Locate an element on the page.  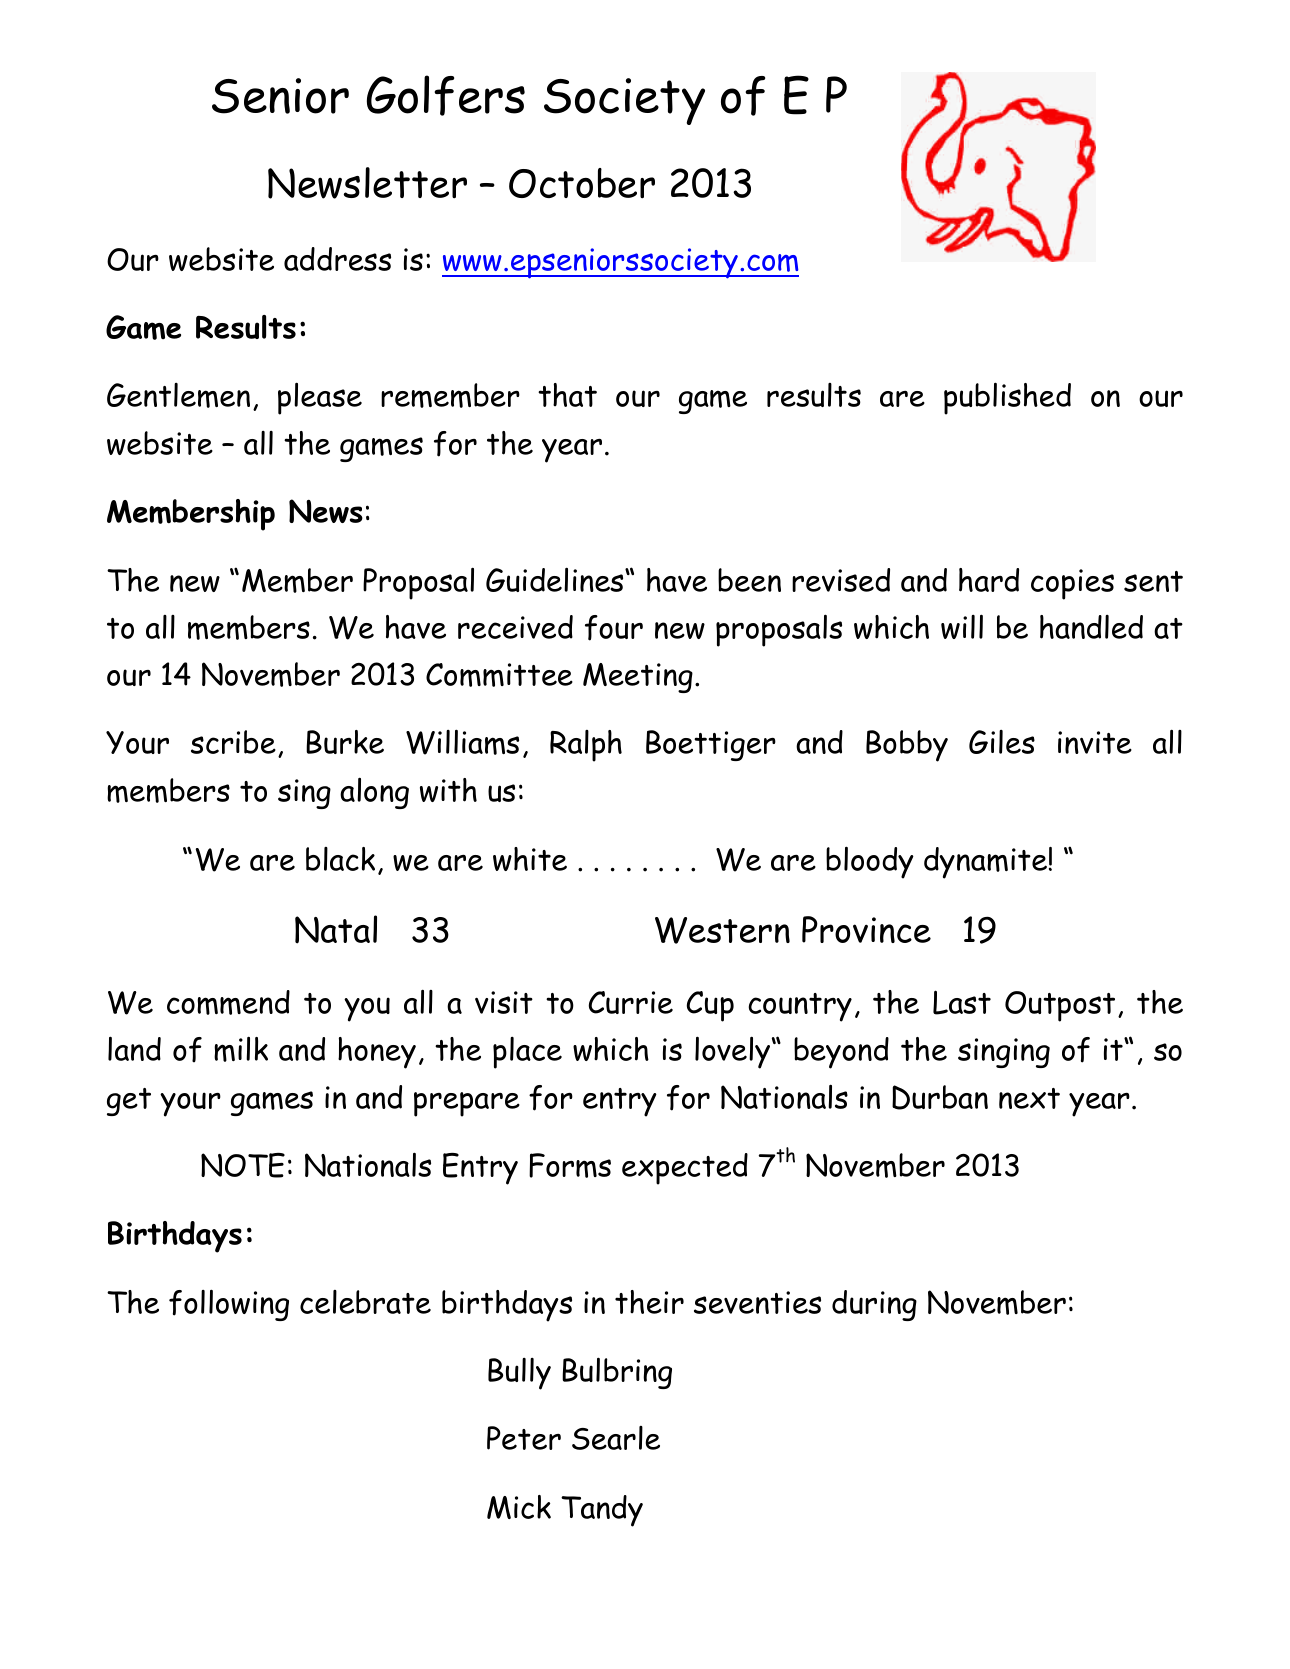
Searle is located at coordinates (616, 1438).
